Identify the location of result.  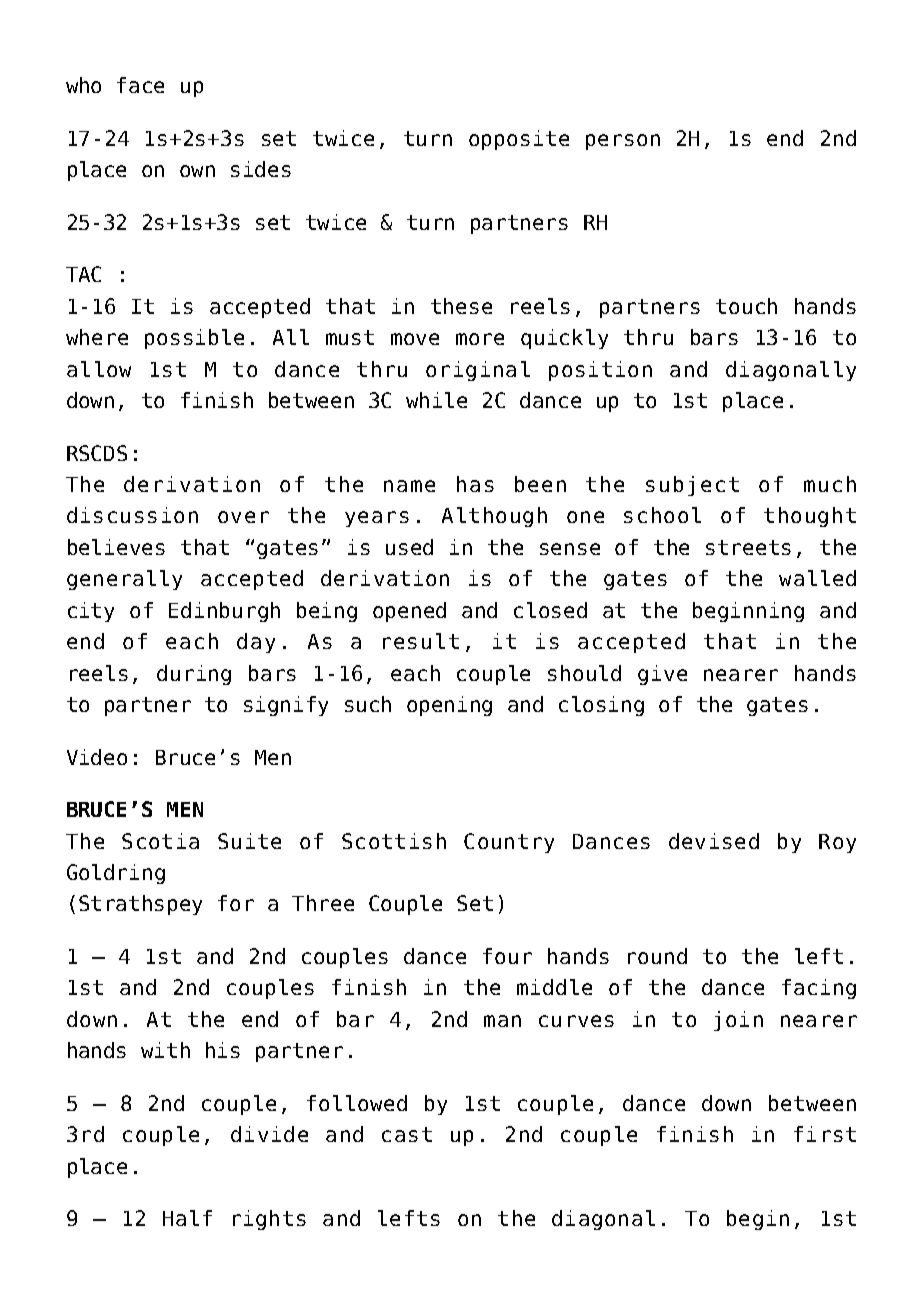
(421, 641).
